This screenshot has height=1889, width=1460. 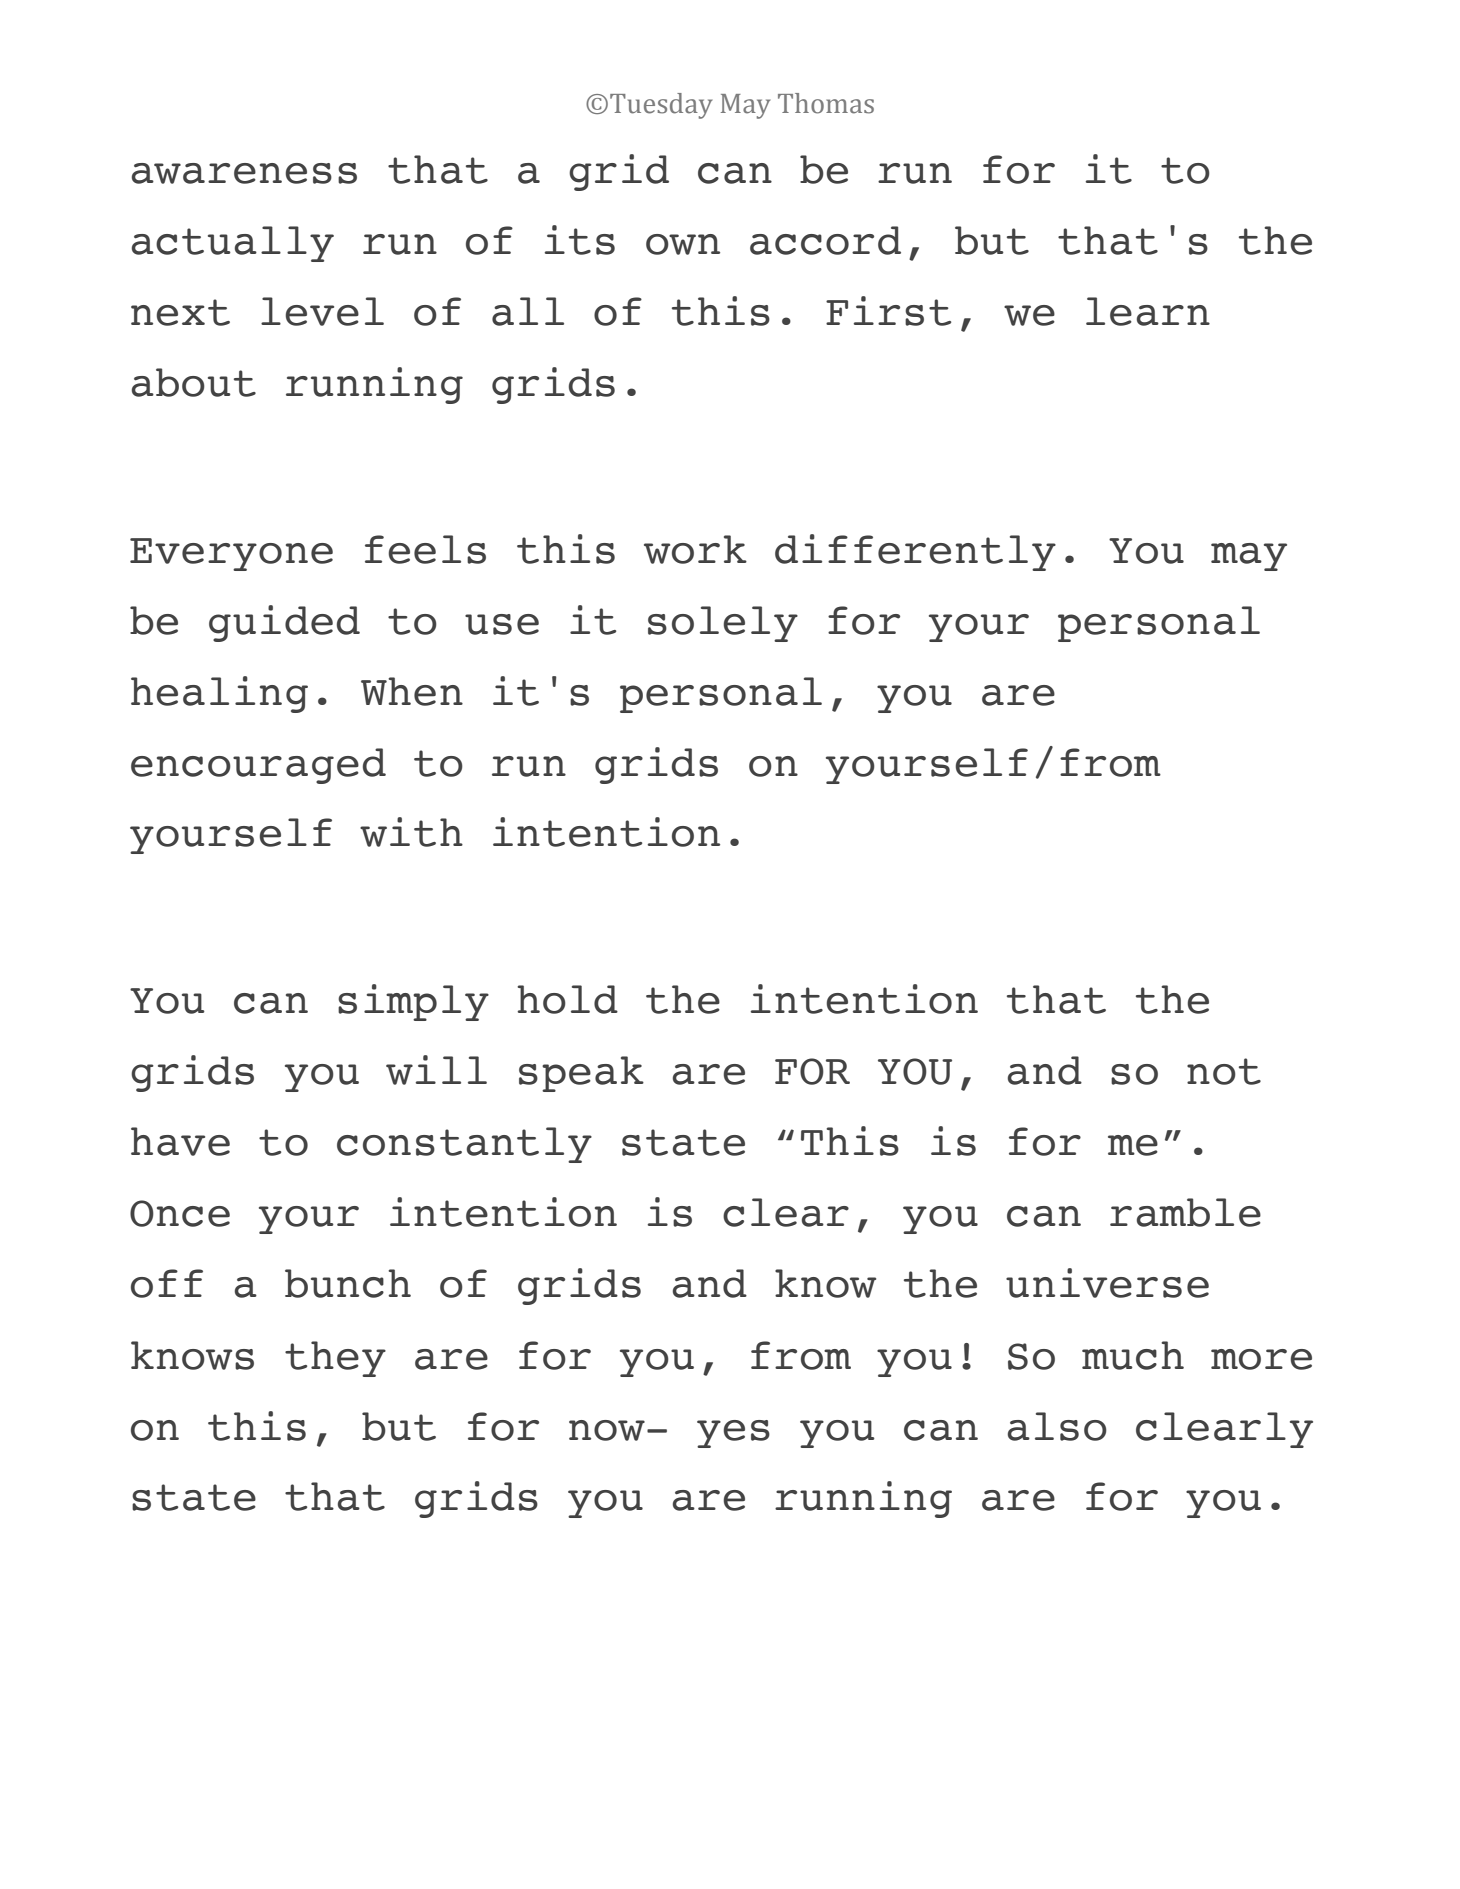 I want to click on not, so click(x=1224, y=1071).
